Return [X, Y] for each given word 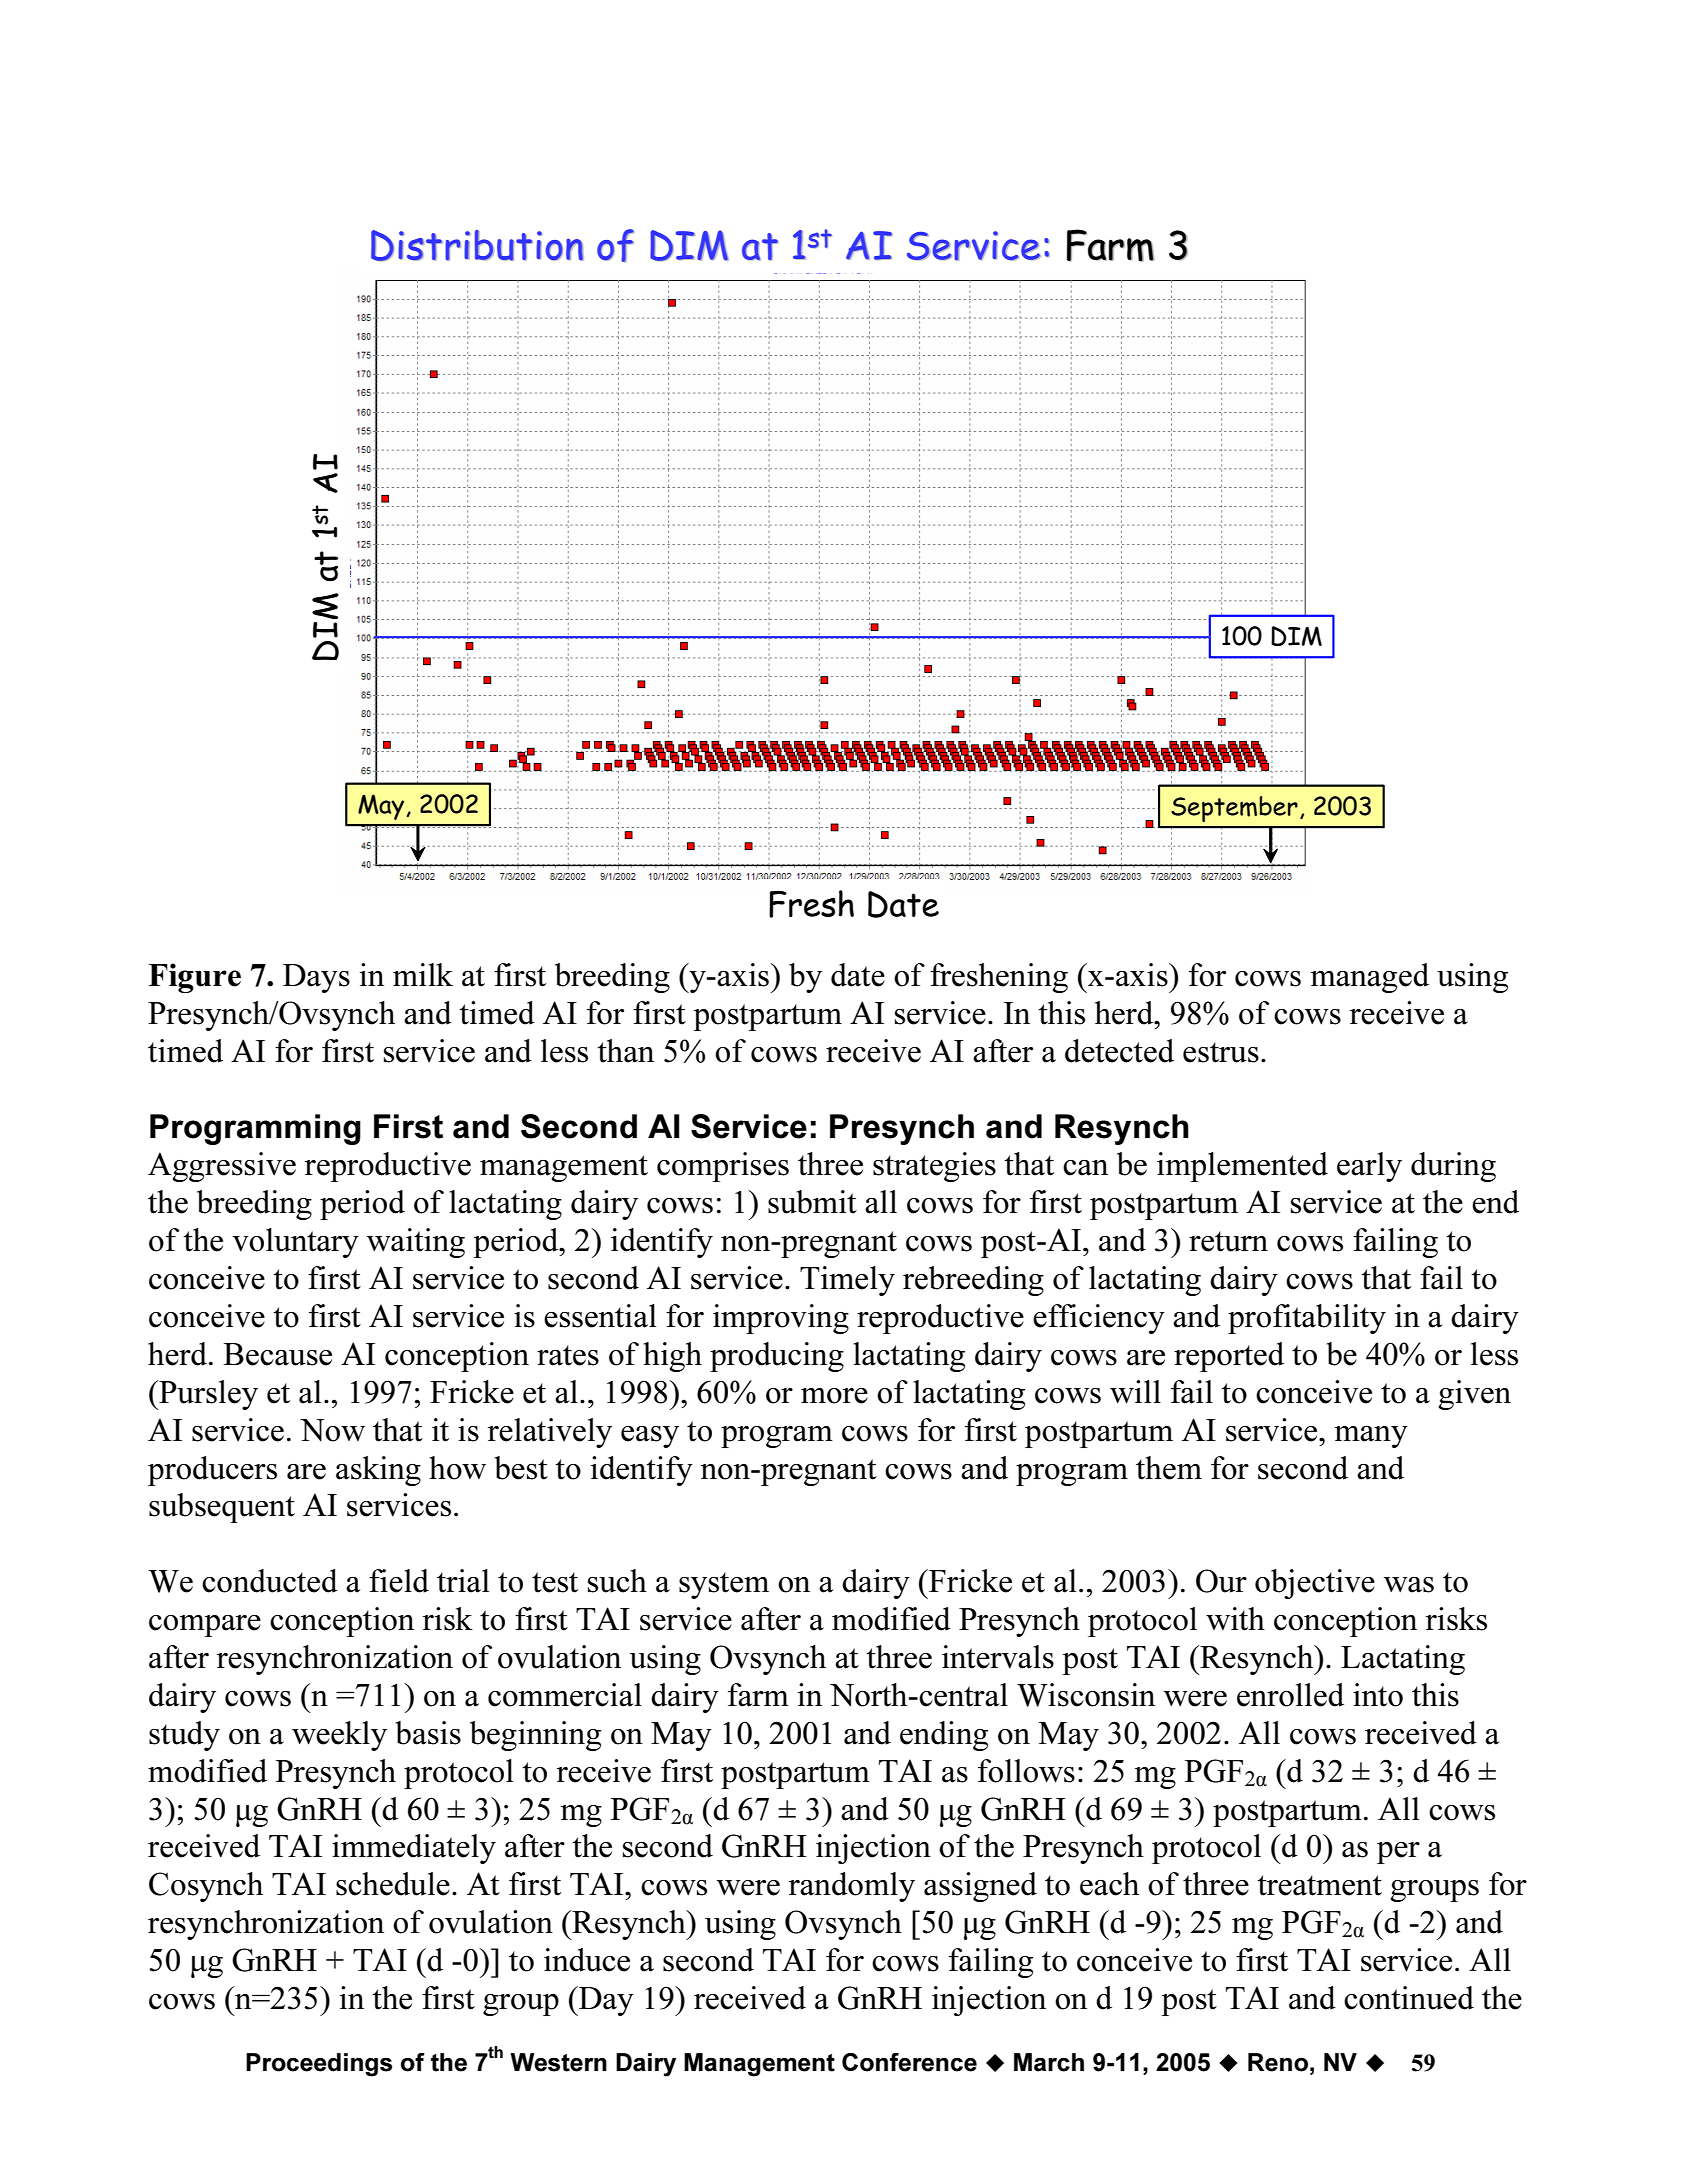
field [399, 1581]
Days [316, 978]
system [724, 1585]
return [1228, 1241]
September [1234, 809]
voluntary [295, 1243]
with [1235, 1619]
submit [812, 1202]
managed [1370, 978]
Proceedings [319, 2065]
